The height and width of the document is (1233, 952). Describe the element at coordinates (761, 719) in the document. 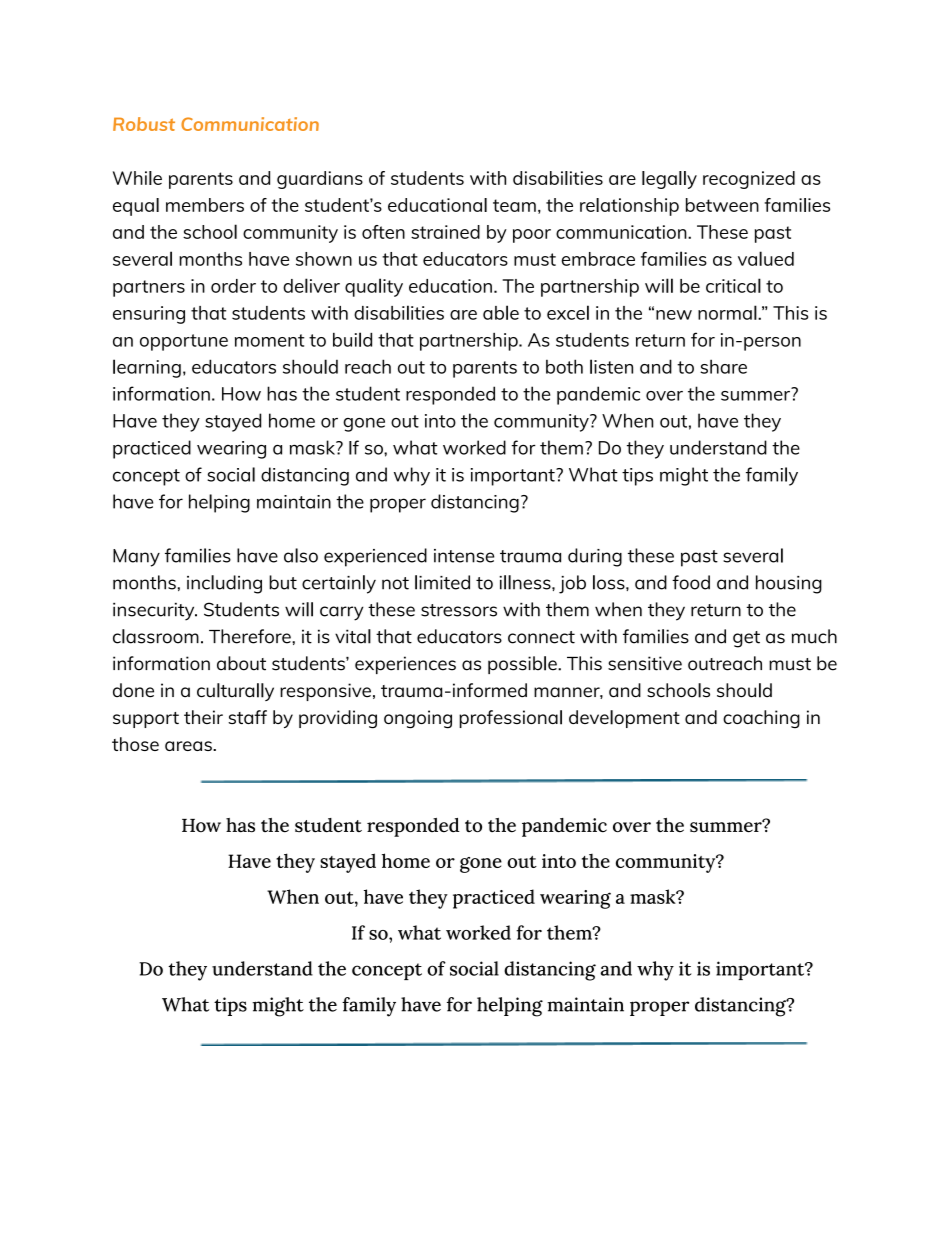

I see `coaching` at that location.
